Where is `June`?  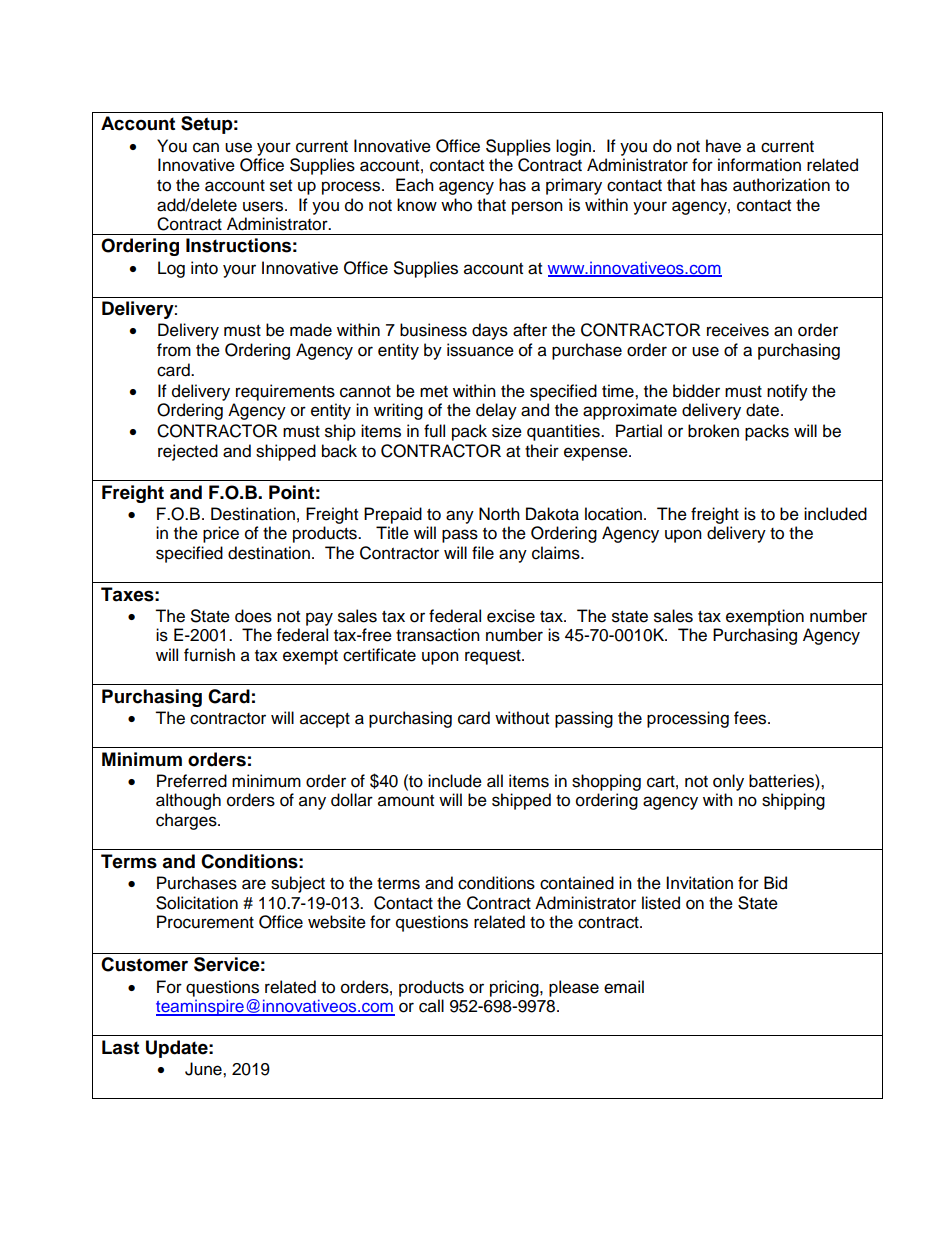 June is located at coordinates (204, 1069).
